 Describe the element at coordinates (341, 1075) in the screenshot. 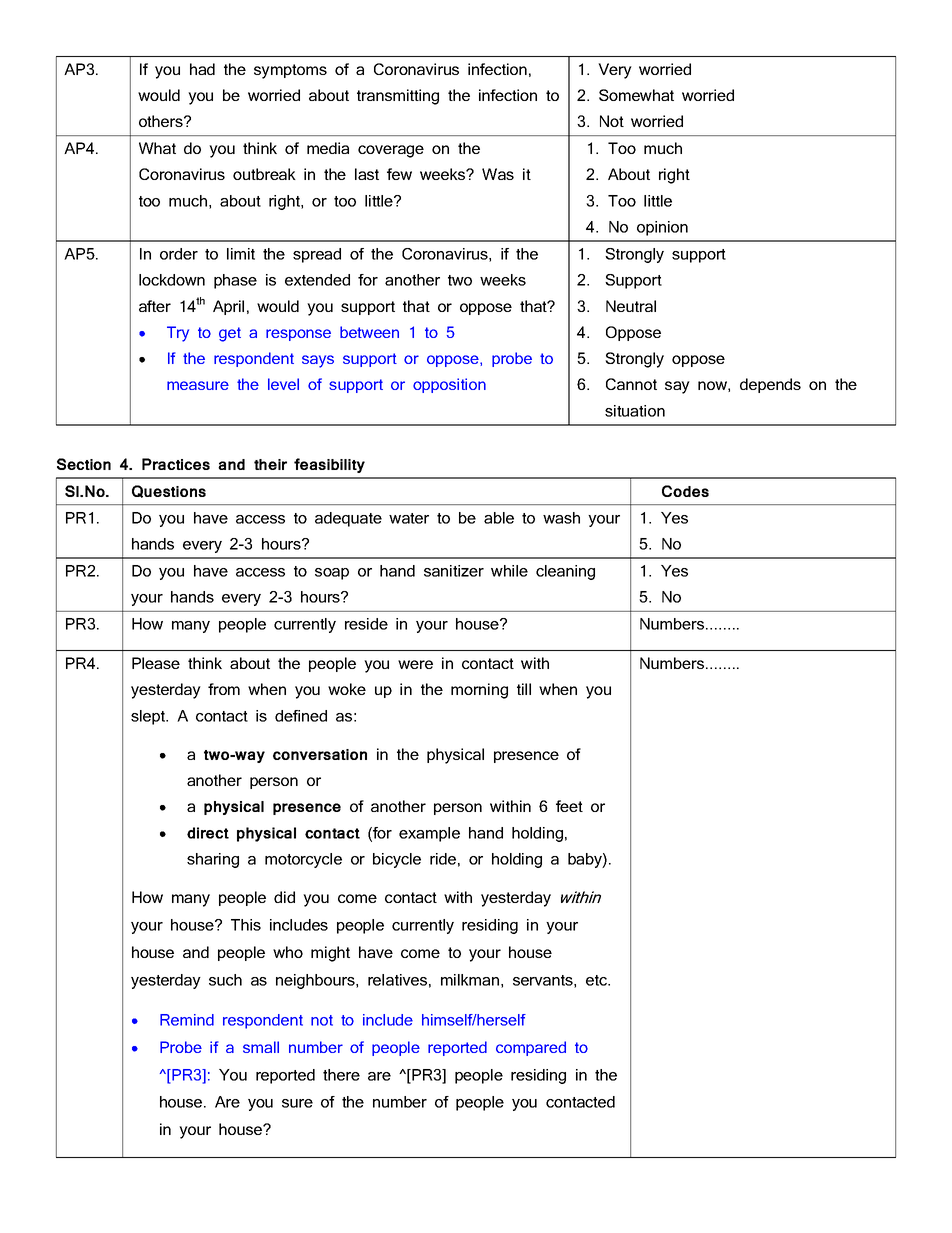

I see `there` at that location.
